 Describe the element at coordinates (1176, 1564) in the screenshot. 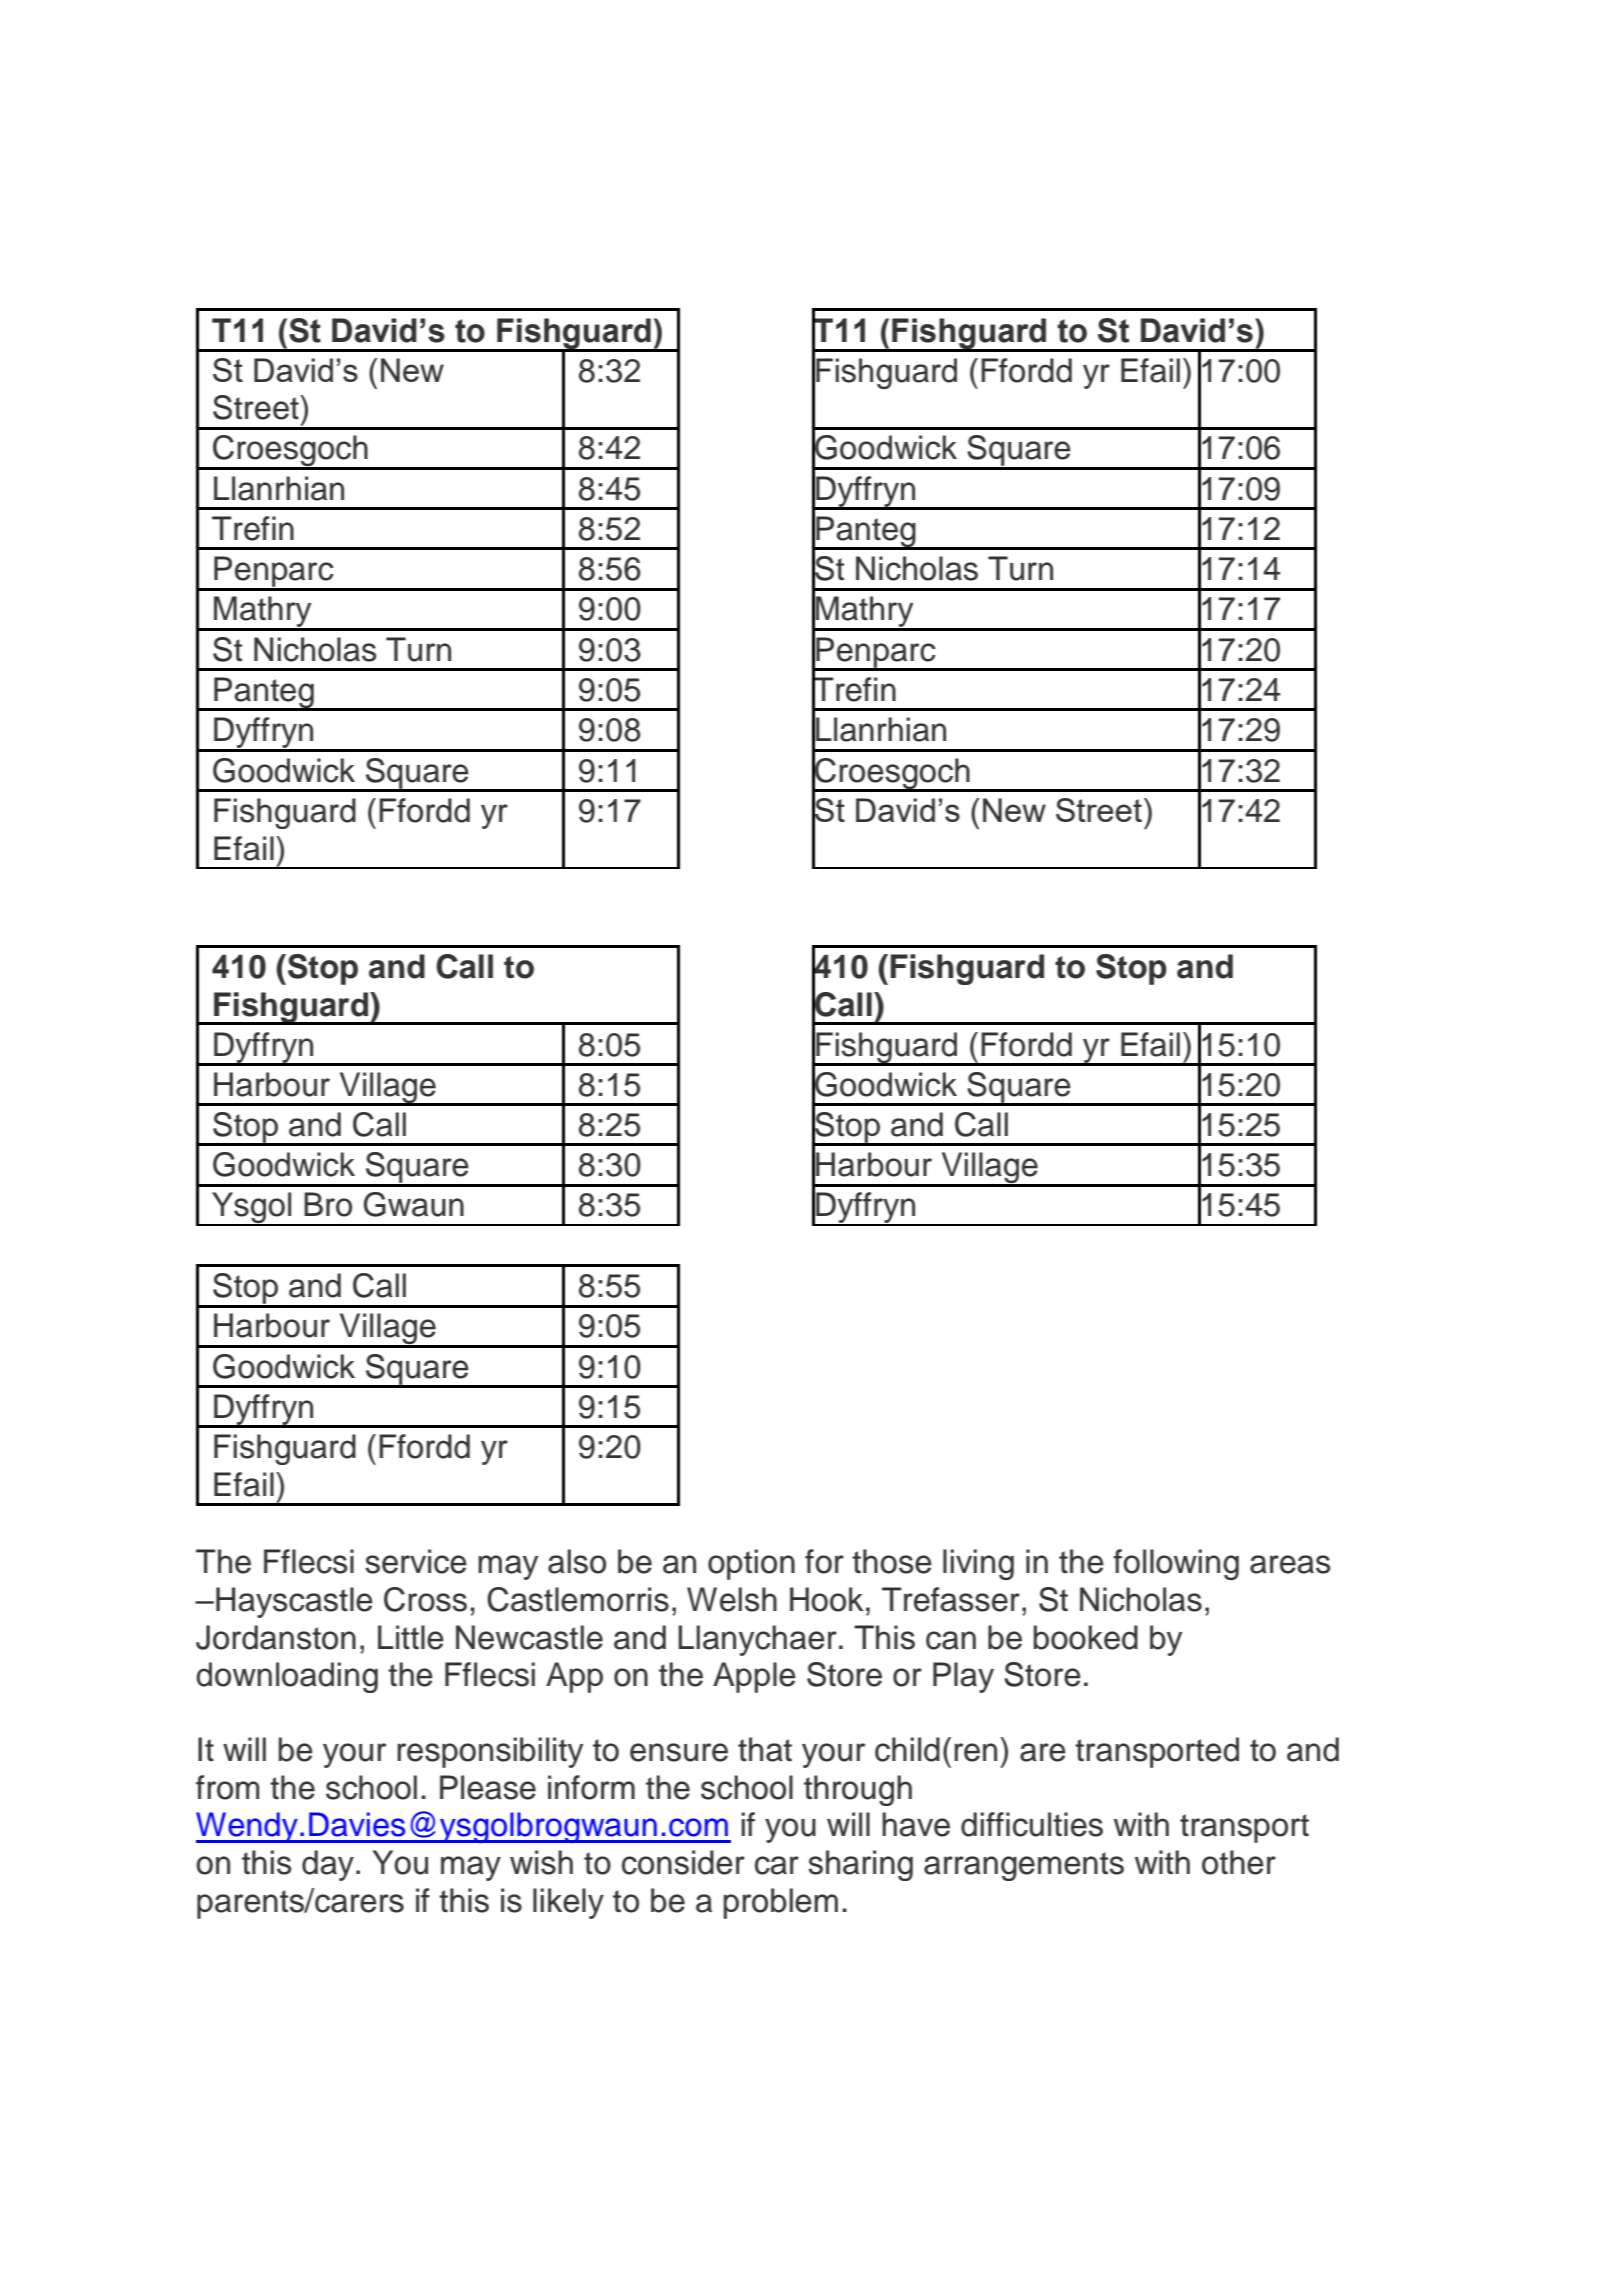

I see `following` at that location.
